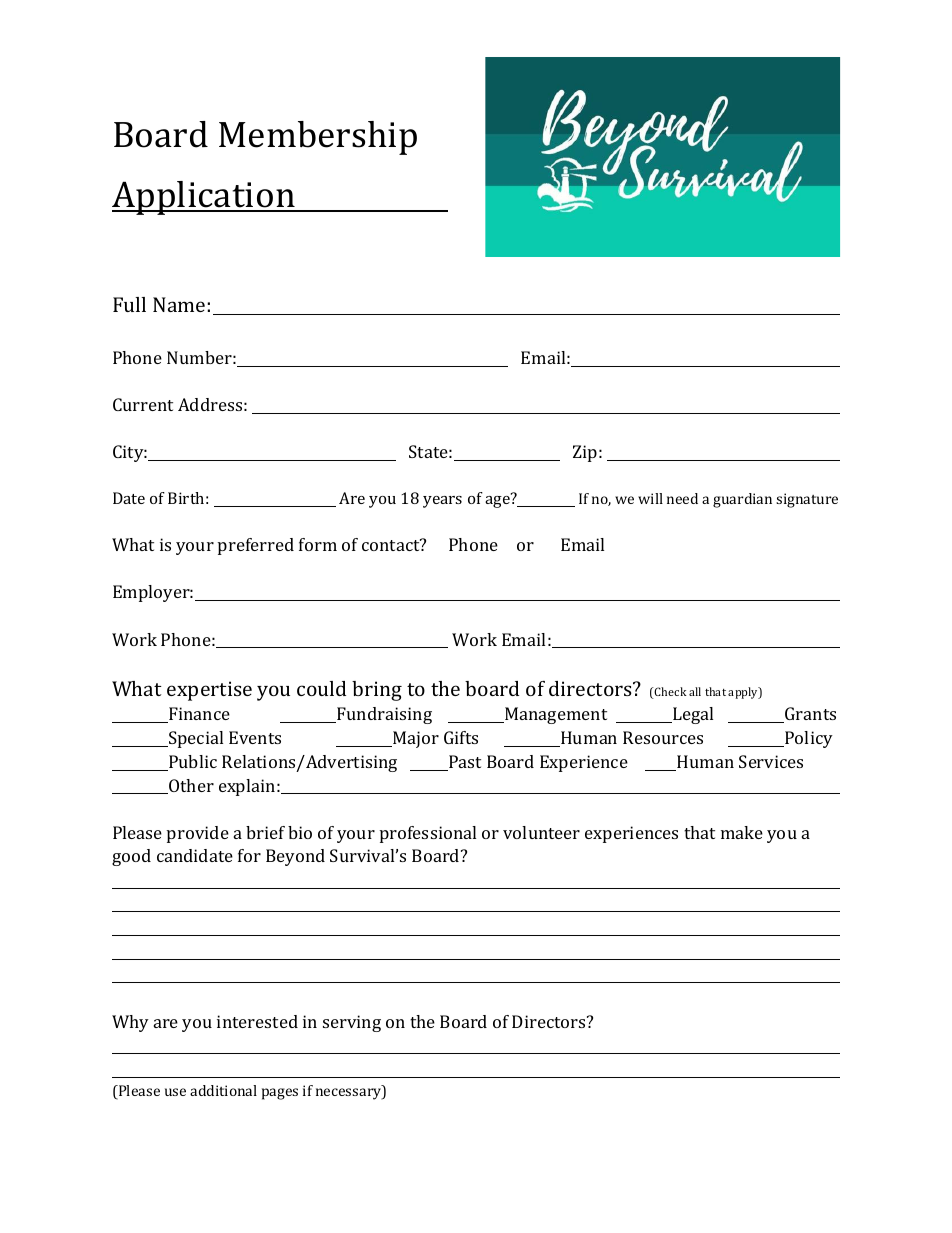 The width and height of the screenshot is (952, 1233). What do you see at coordinates (204, 198) in the screenshot?
I see `Application` at bounding box center [204, 198].
